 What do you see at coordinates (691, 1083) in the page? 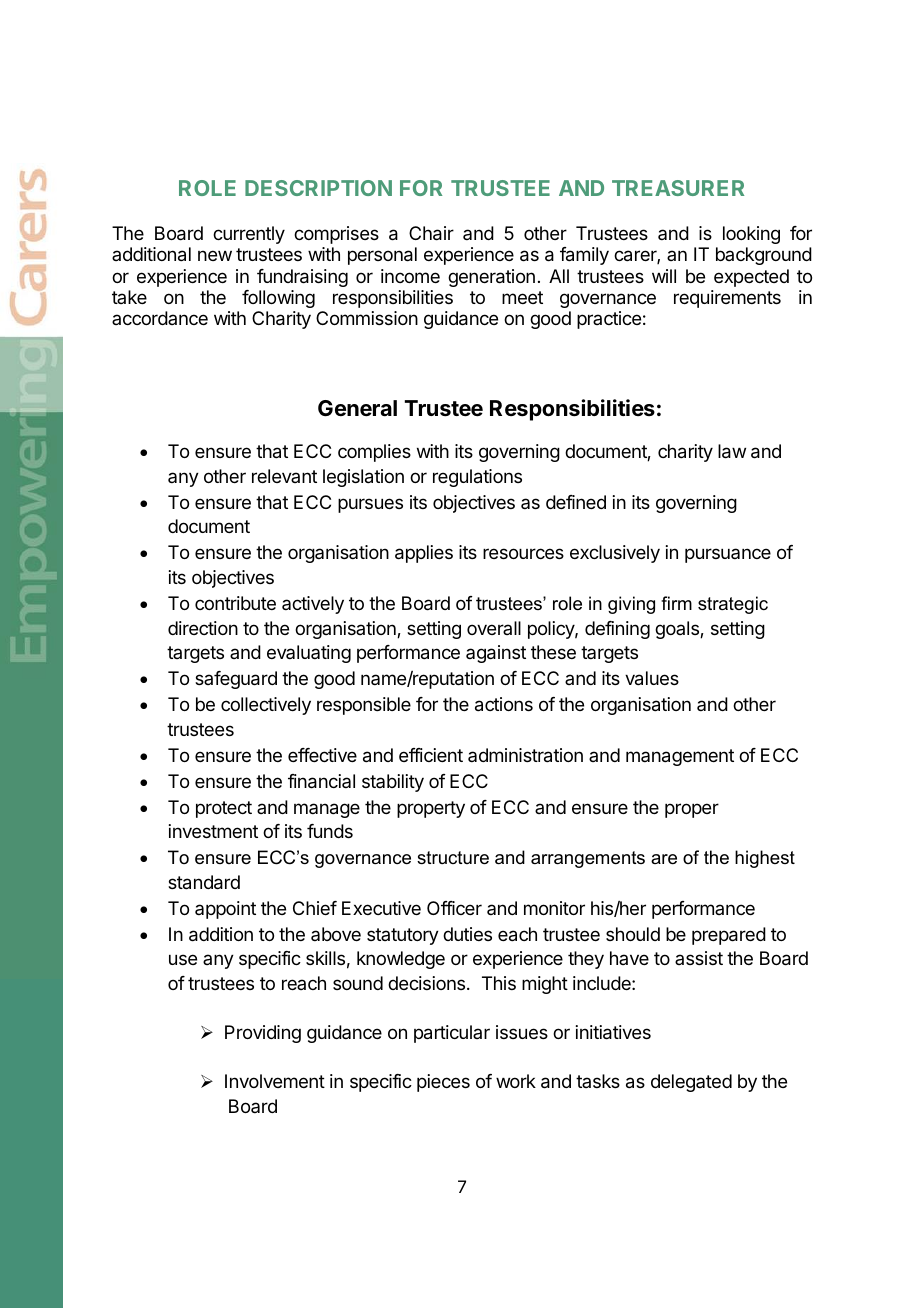
I see `delegated` at bounding box center [691, 1083].
